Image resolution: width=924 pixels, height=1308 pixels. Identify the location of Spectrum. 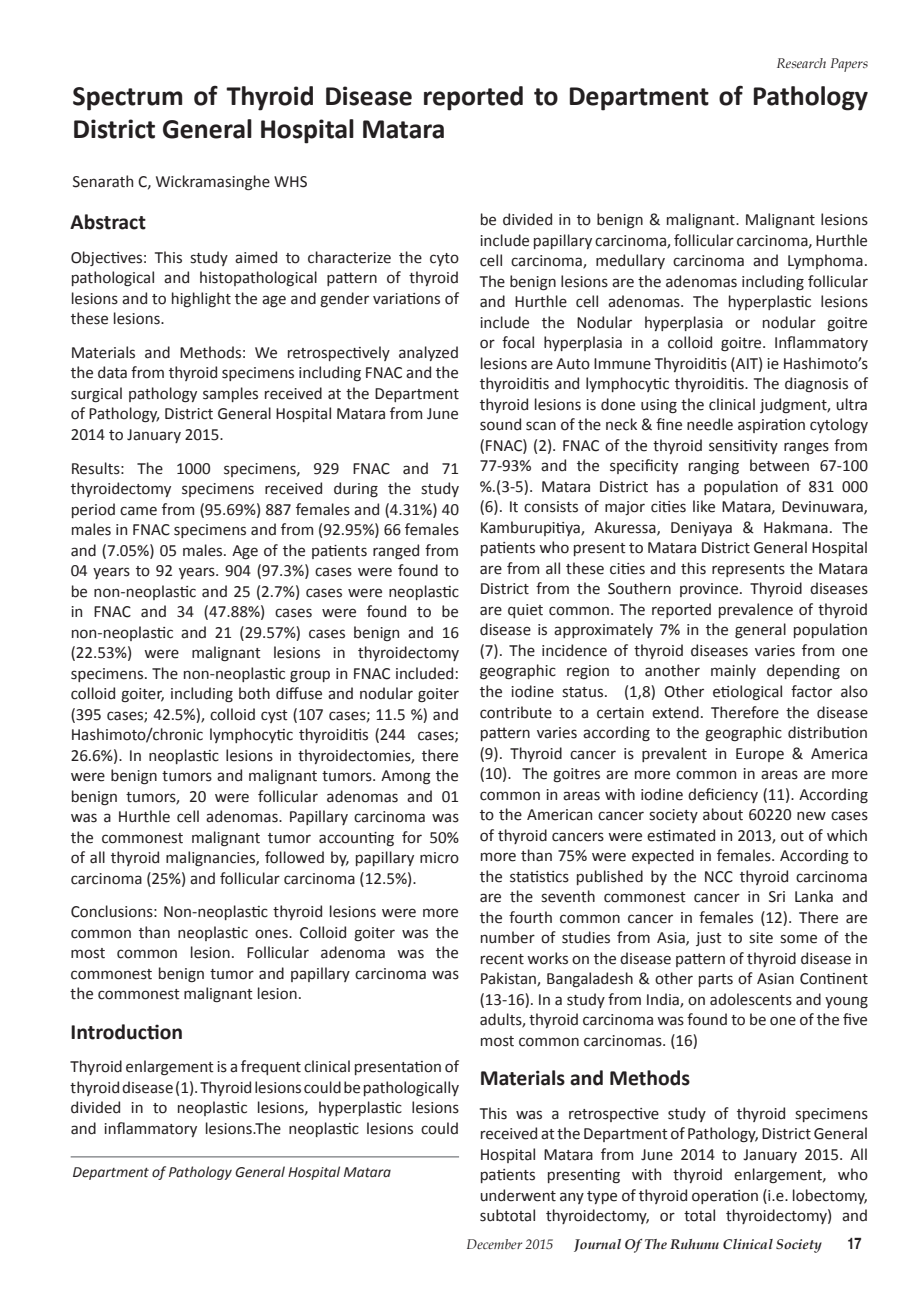
(127, 99).
